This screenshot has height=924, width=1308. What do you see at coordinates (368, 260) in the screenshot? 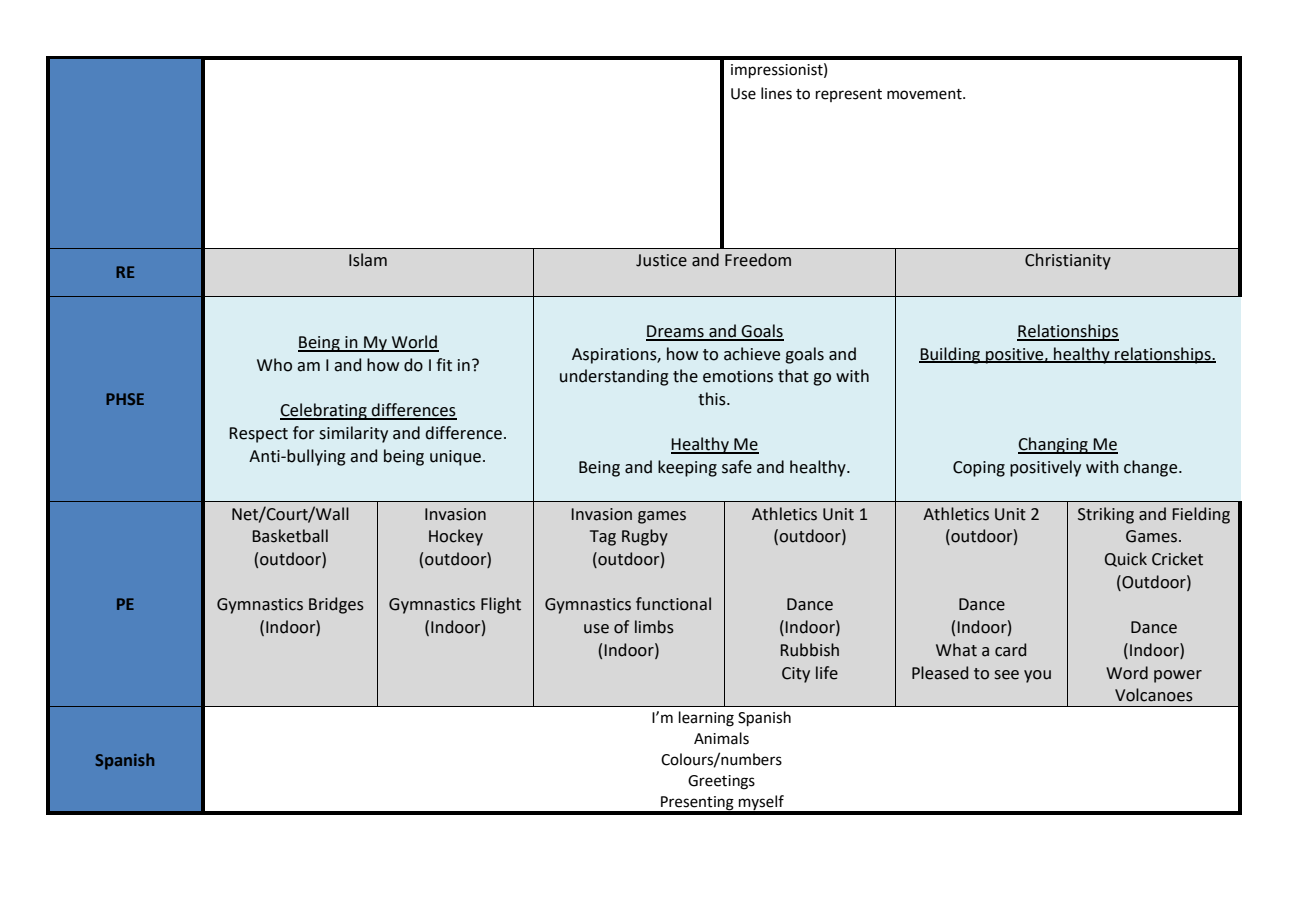
I see `Islam` at bounding box center [368, 260].
